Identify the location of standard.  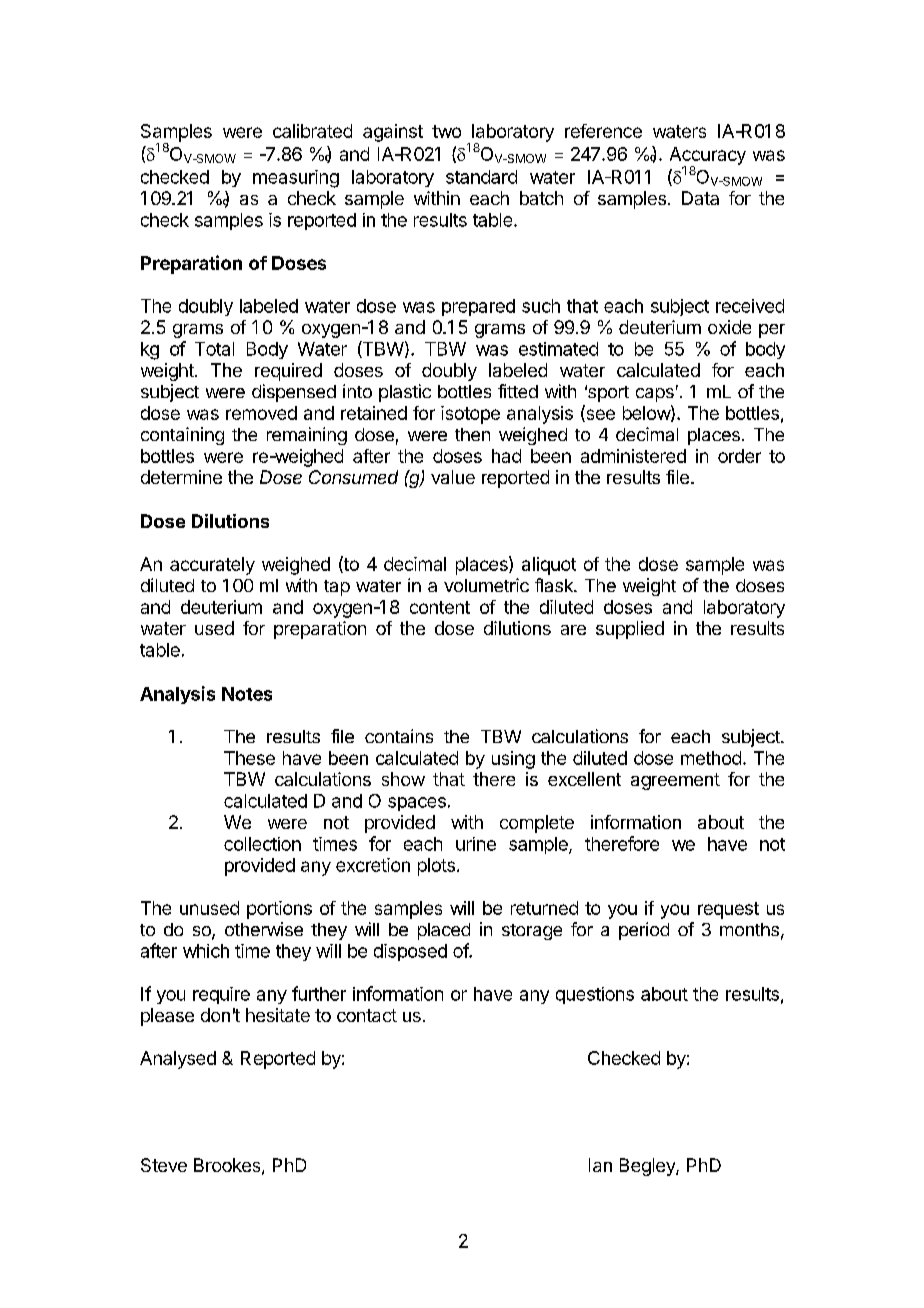
(481, 177).
